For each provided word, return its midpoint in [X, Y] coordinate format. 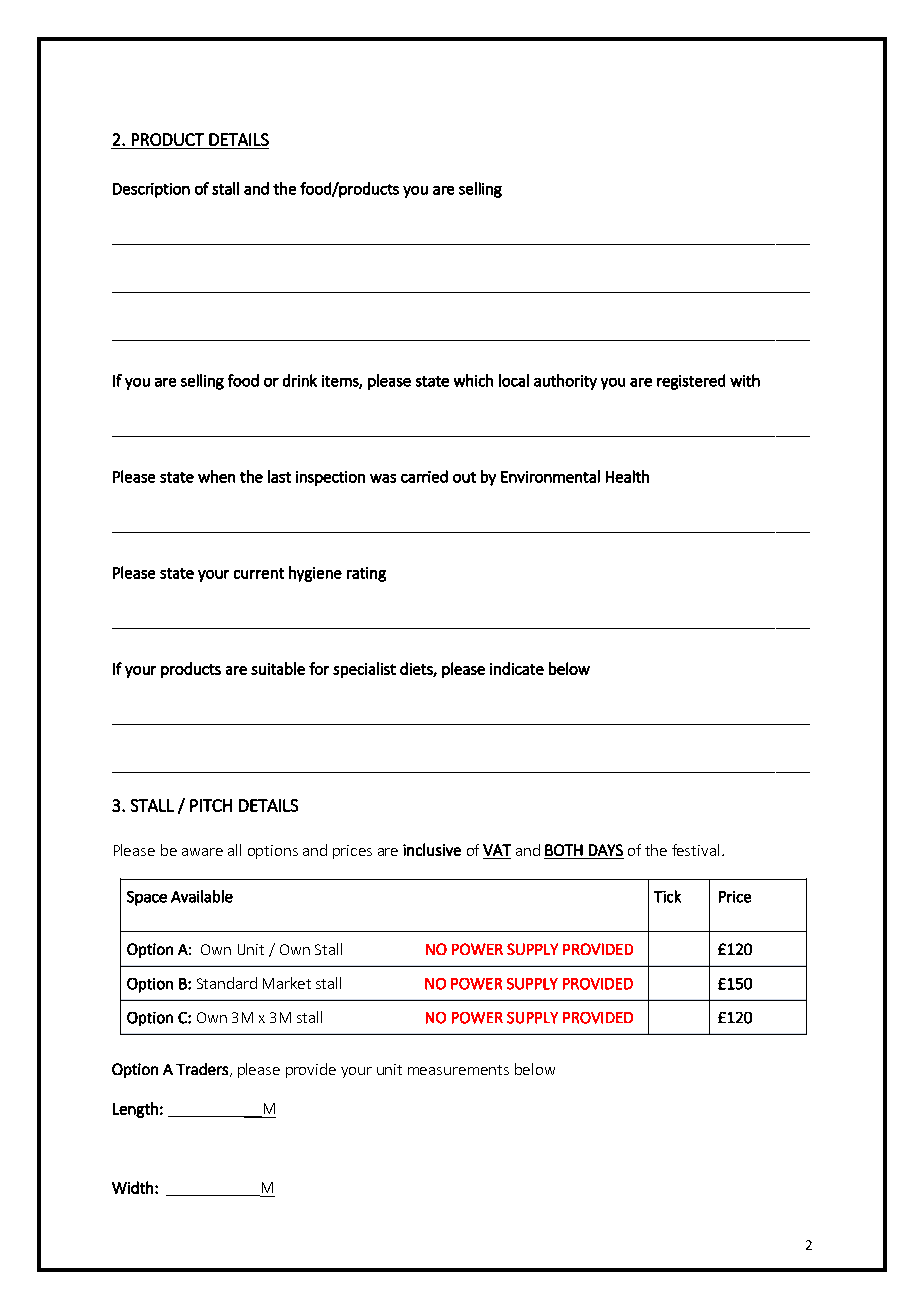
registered [691, 382]
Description [151, 190]
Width [132, 1187]
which [473, 380]
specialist [364, 670]
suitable [278, 668]
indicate [517, 668]
